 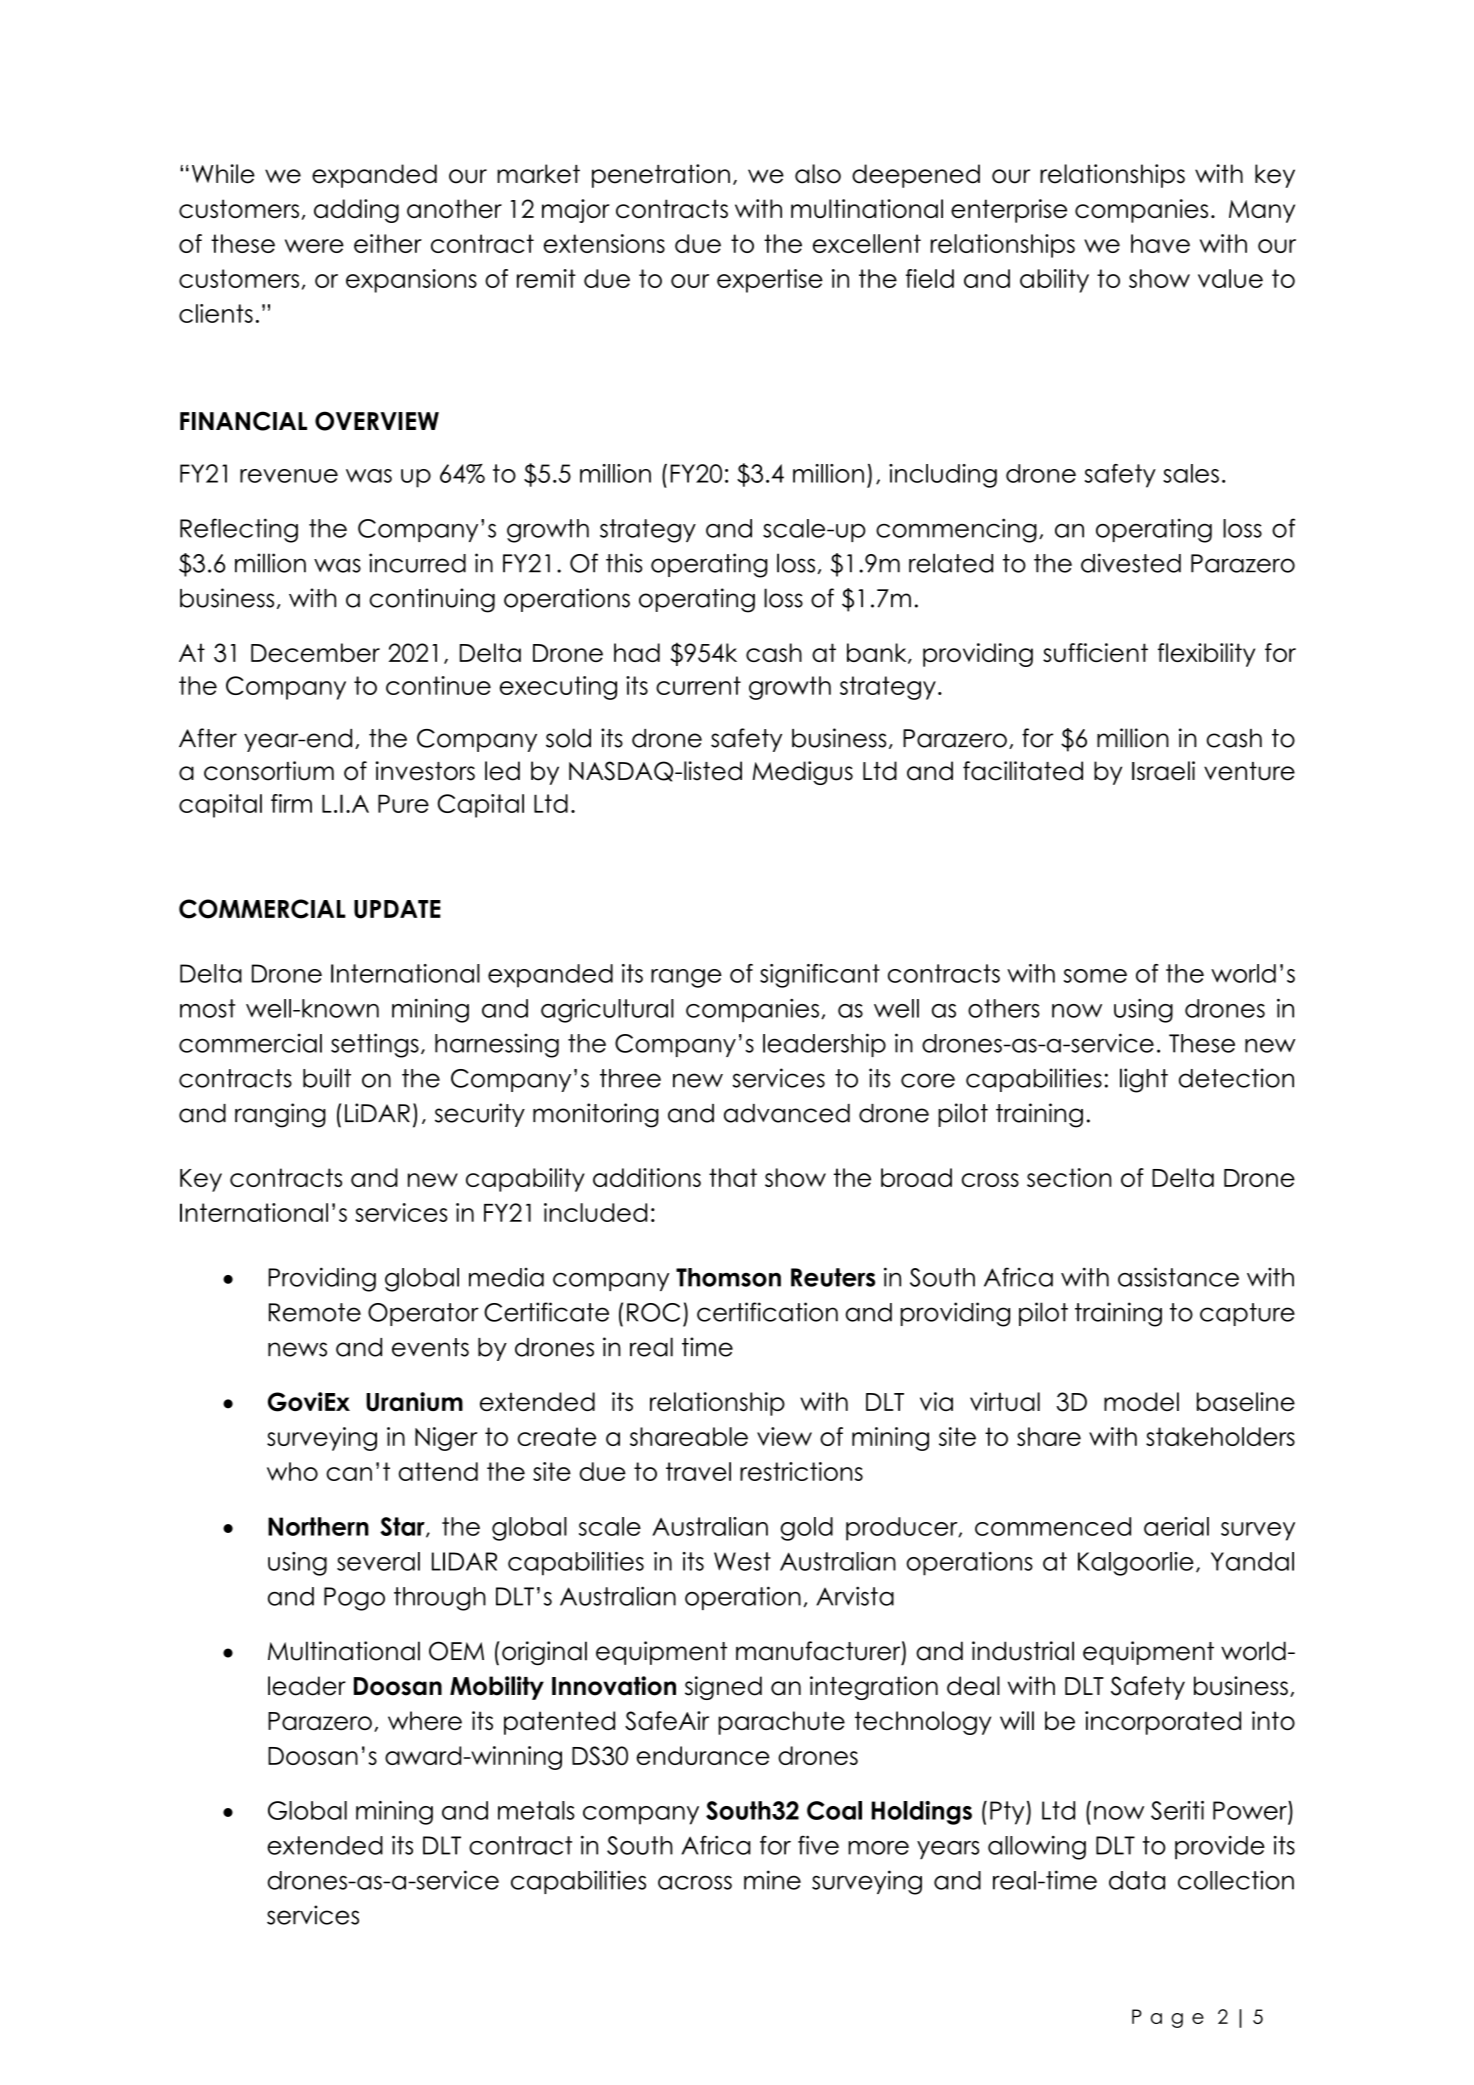 What do you see at coordinates (1160, 243) in the image?
I see `have` at bounding box center [1160, 243].
